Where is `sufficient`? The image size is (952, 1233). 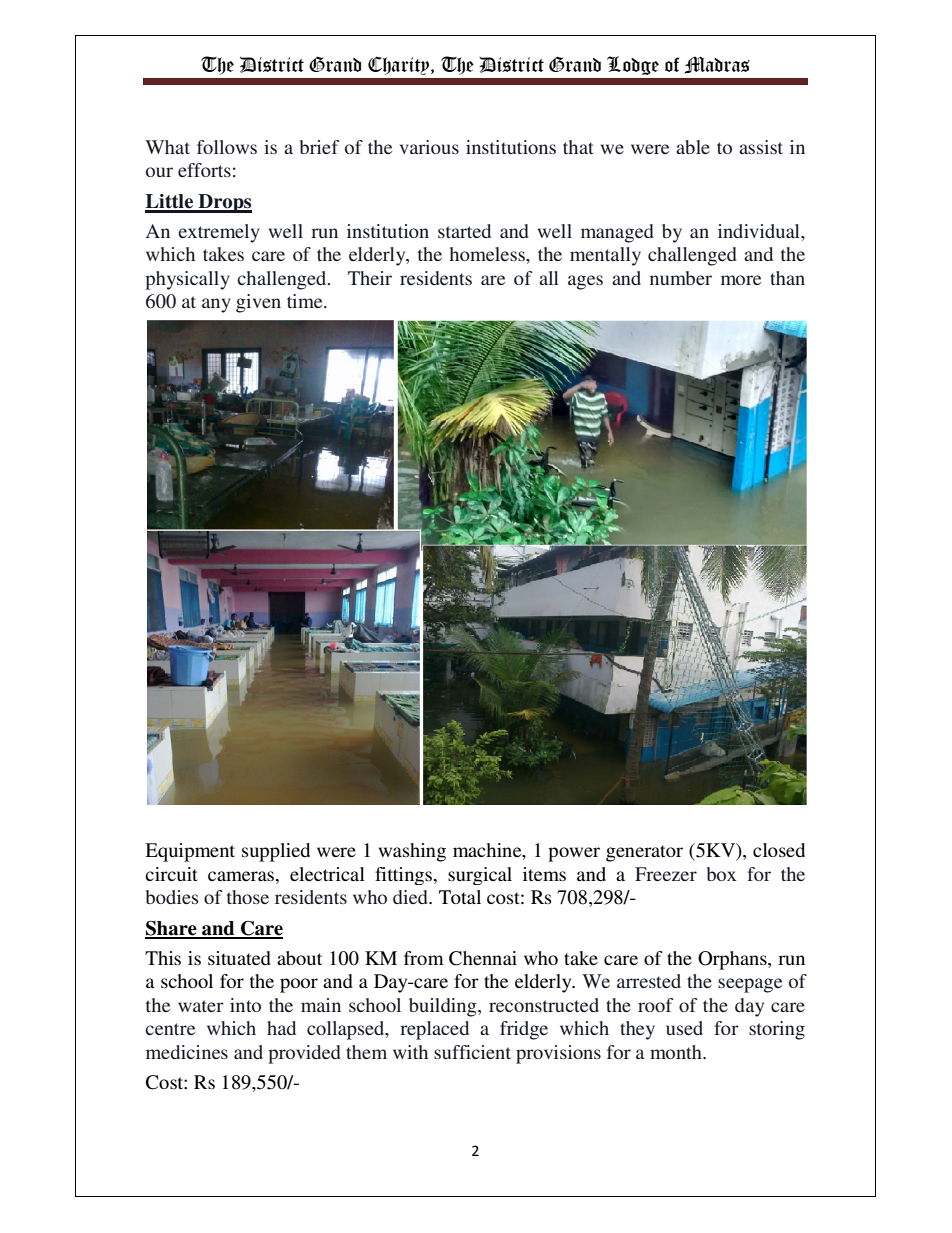
sufficient is located at coordinates (472, 1052).
